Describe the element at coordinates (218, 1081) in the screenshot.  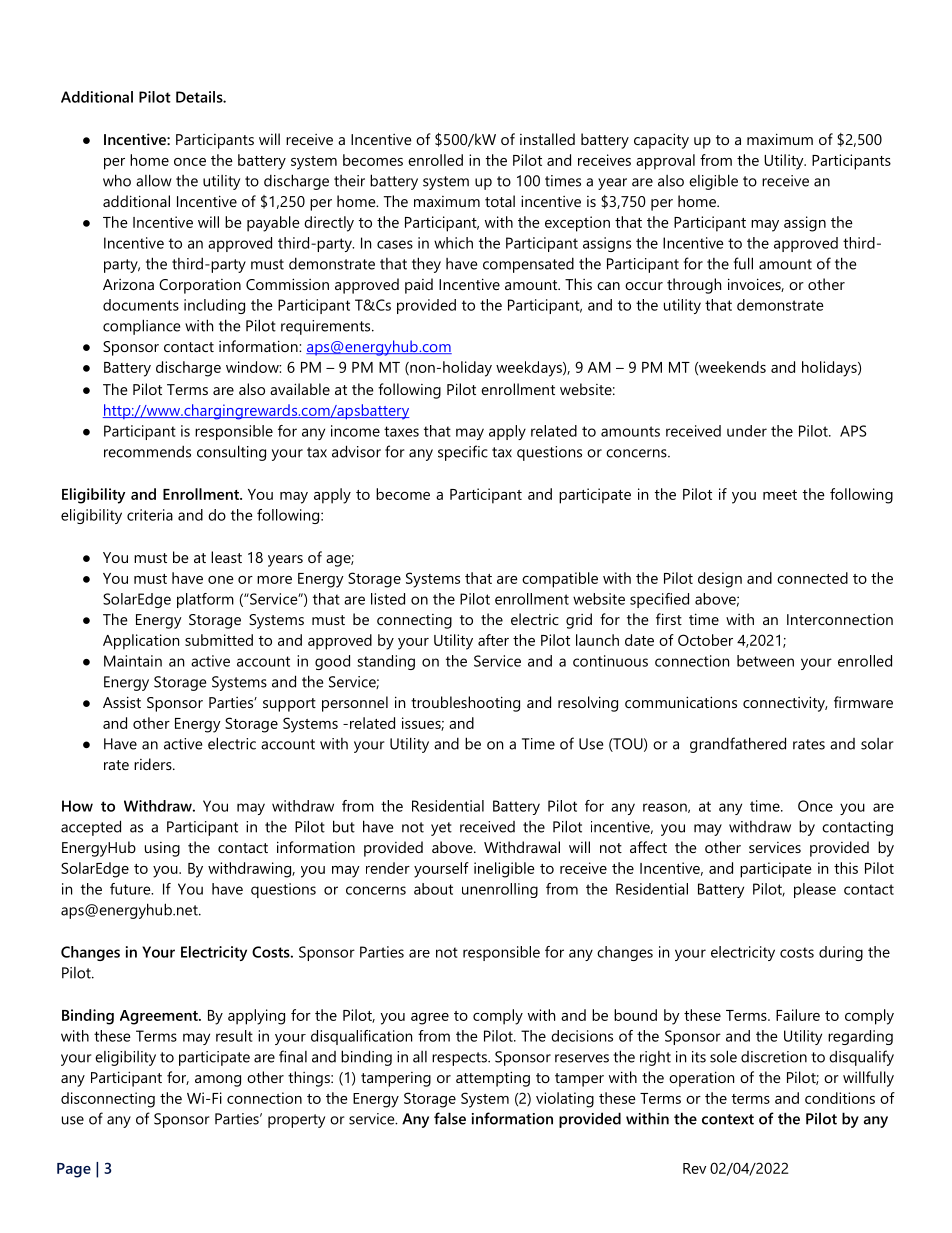
I see `among` at that location.
